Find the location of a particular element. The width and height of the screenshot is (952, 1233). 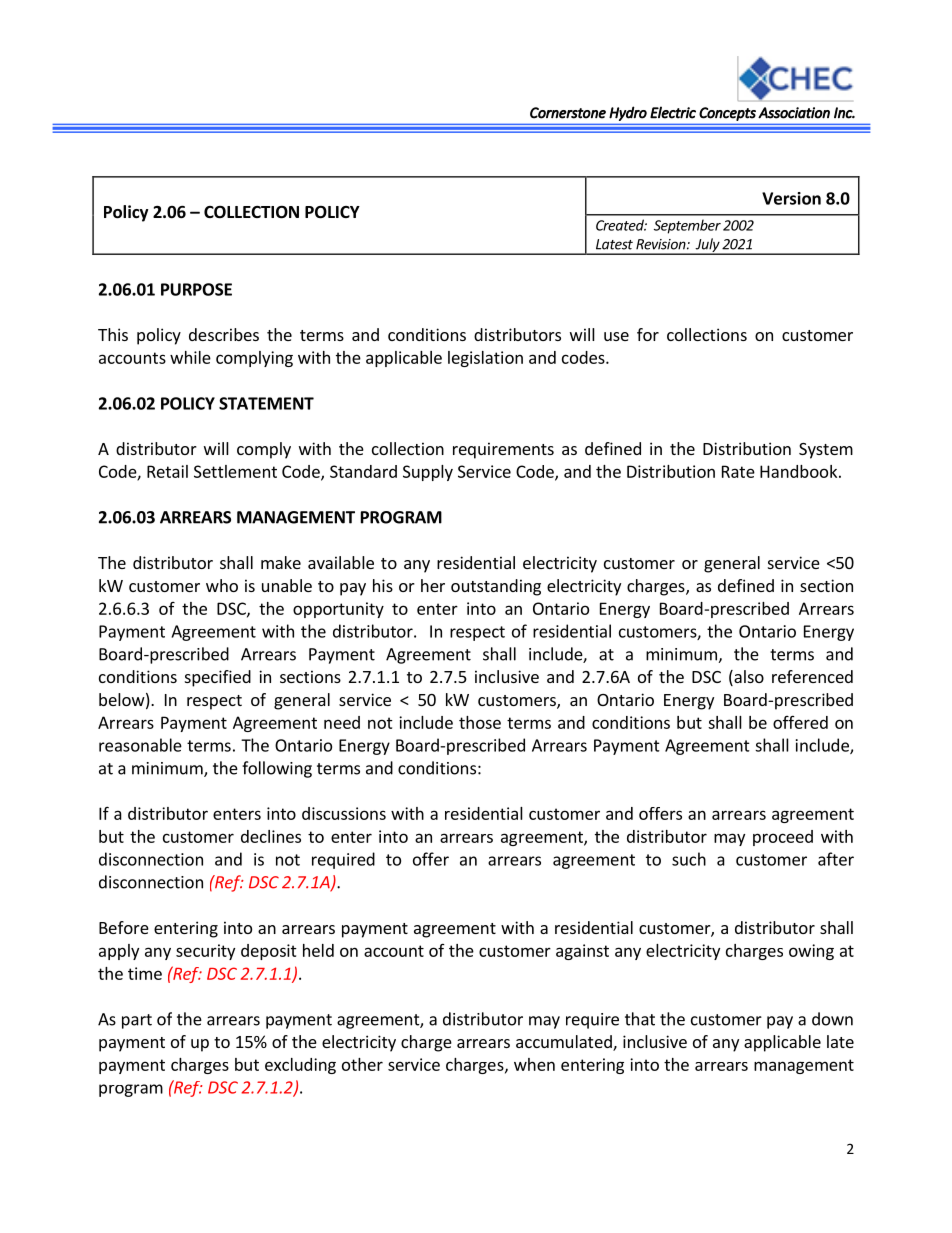

reasonable is located at coordinates (140, 745).
